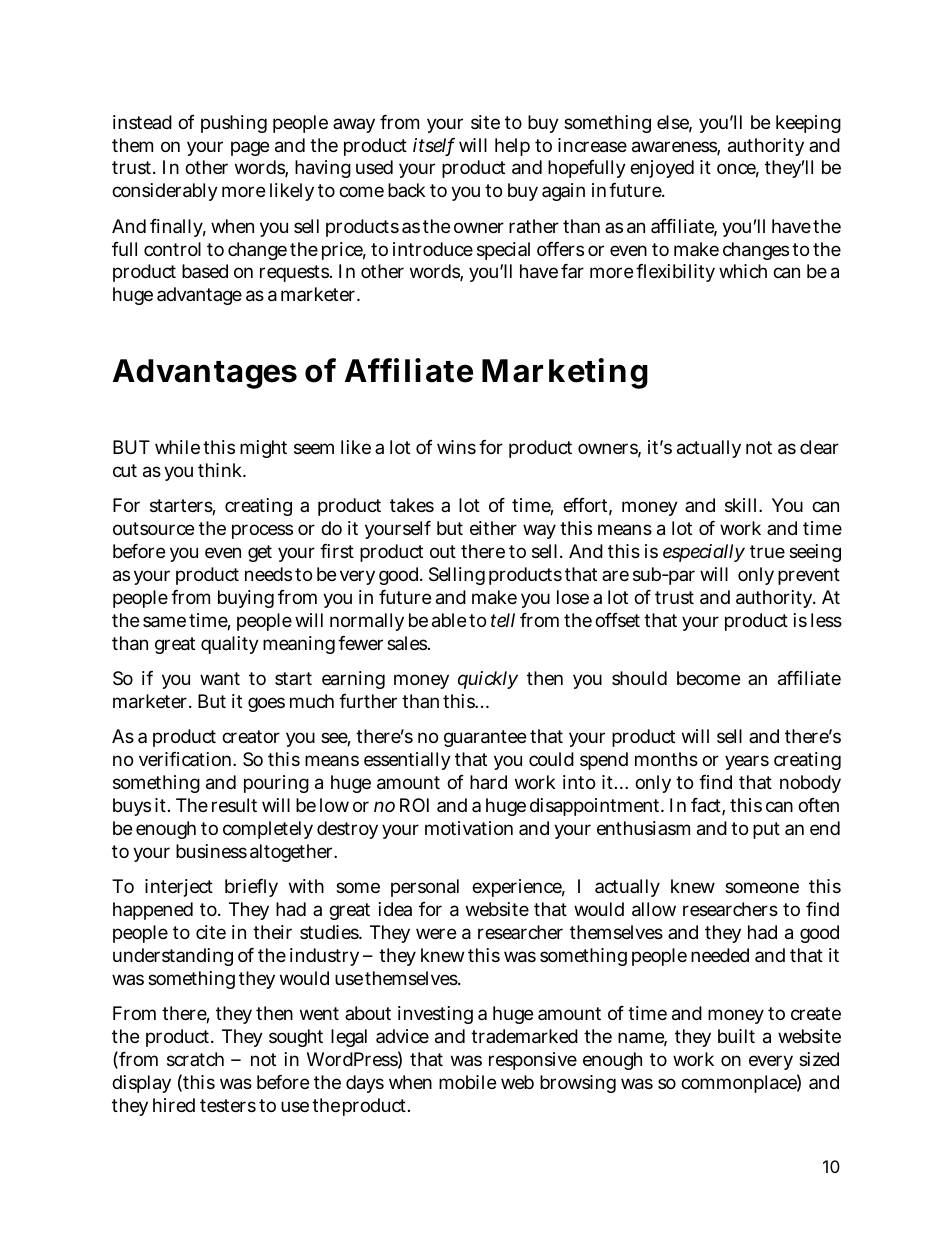  I want to click on once, so click(738, 170).
